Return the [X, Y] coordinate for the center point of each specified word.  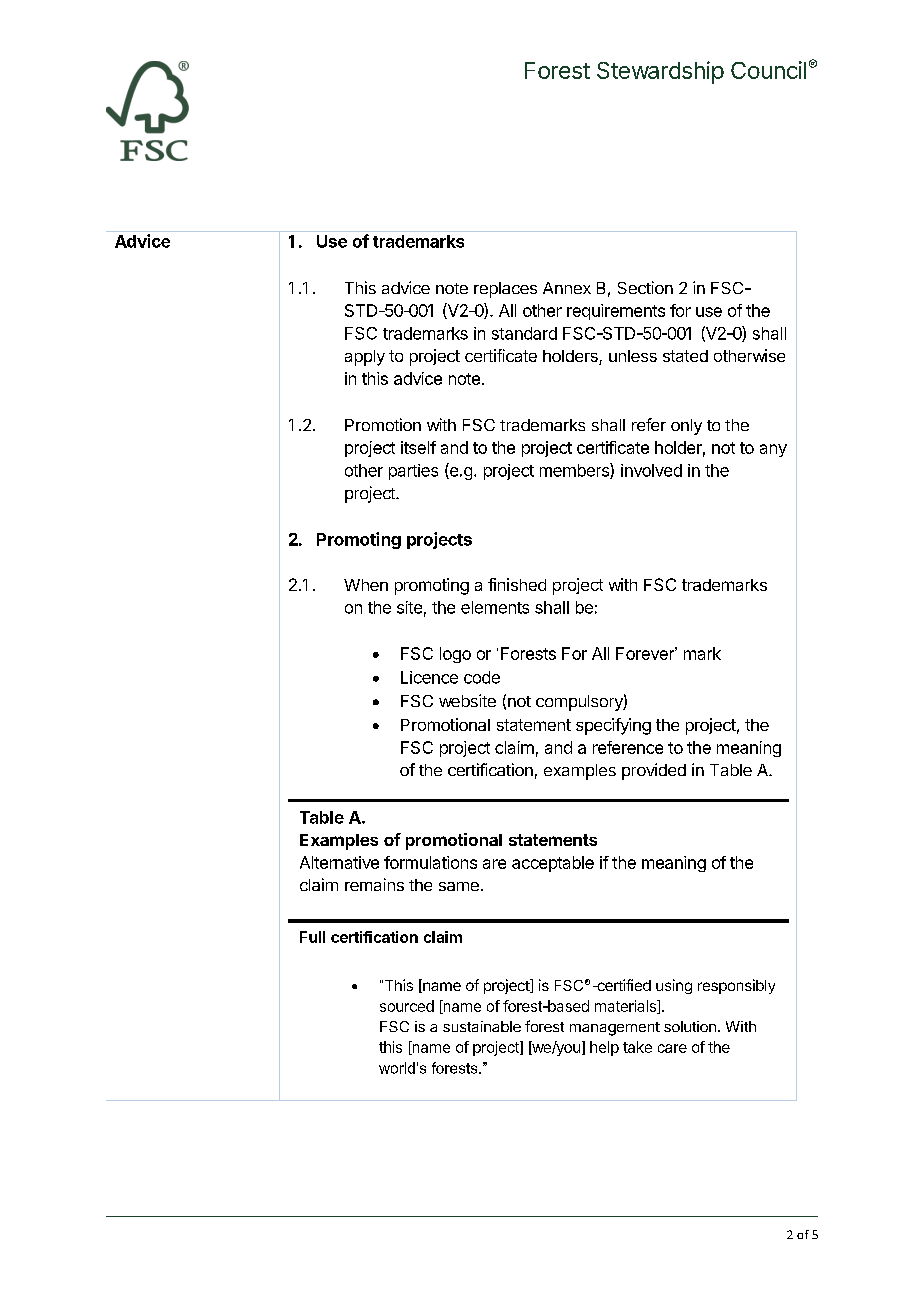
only [686, 427]
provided [654, 771]
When [366, 585]
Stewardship [660, 72]
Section [645, 287]
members [575, 471]
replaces [505, 290]
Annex [567, 288]
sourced [407, 1006]
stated [685, 356]
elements [495, 607]
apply [365, 358]
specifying [613, 726]
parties [413, 472]
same [459, 886]
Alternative [339, 862]
